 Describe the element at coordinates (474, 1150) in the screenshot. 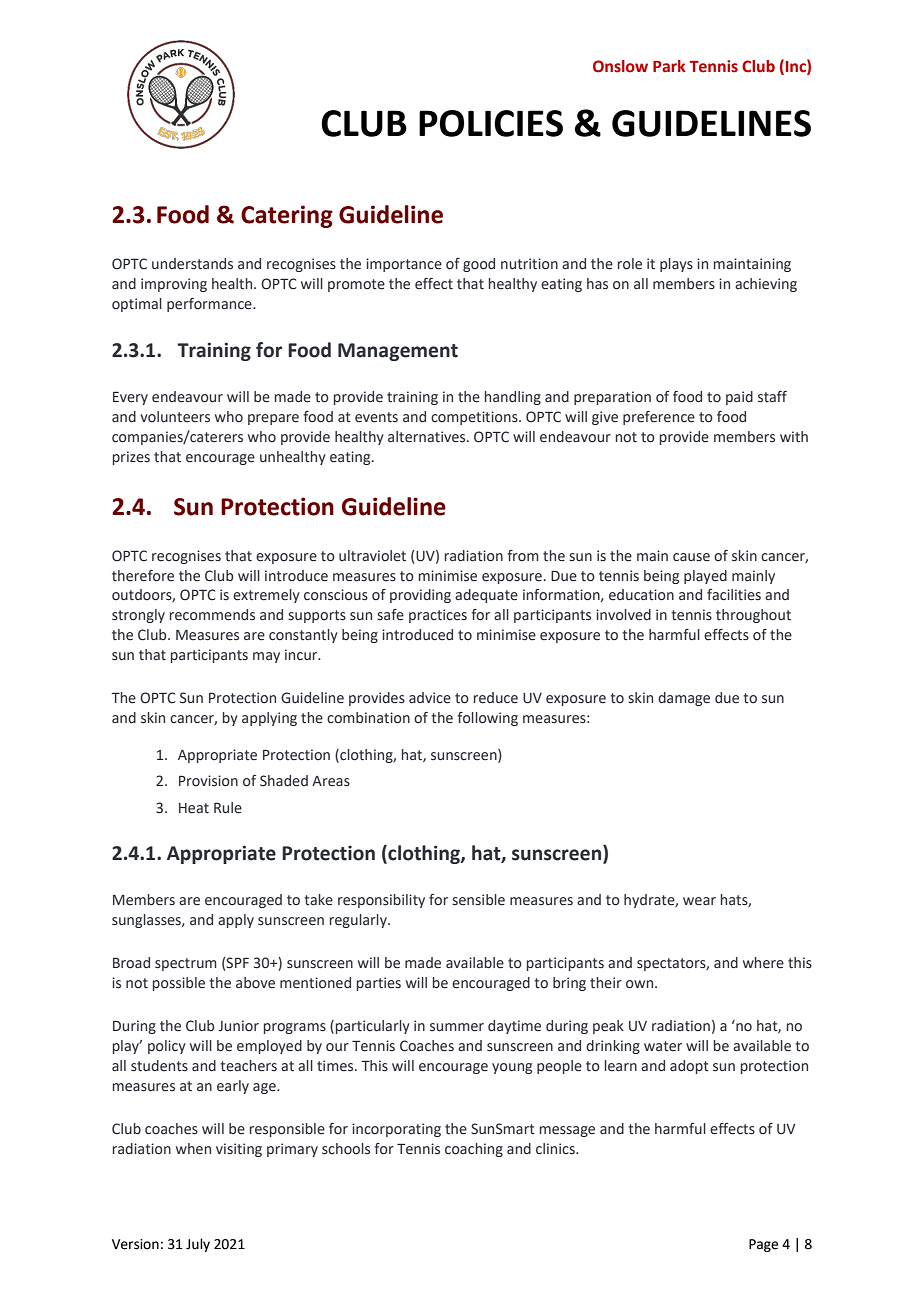

I see `coaching` at that location.
